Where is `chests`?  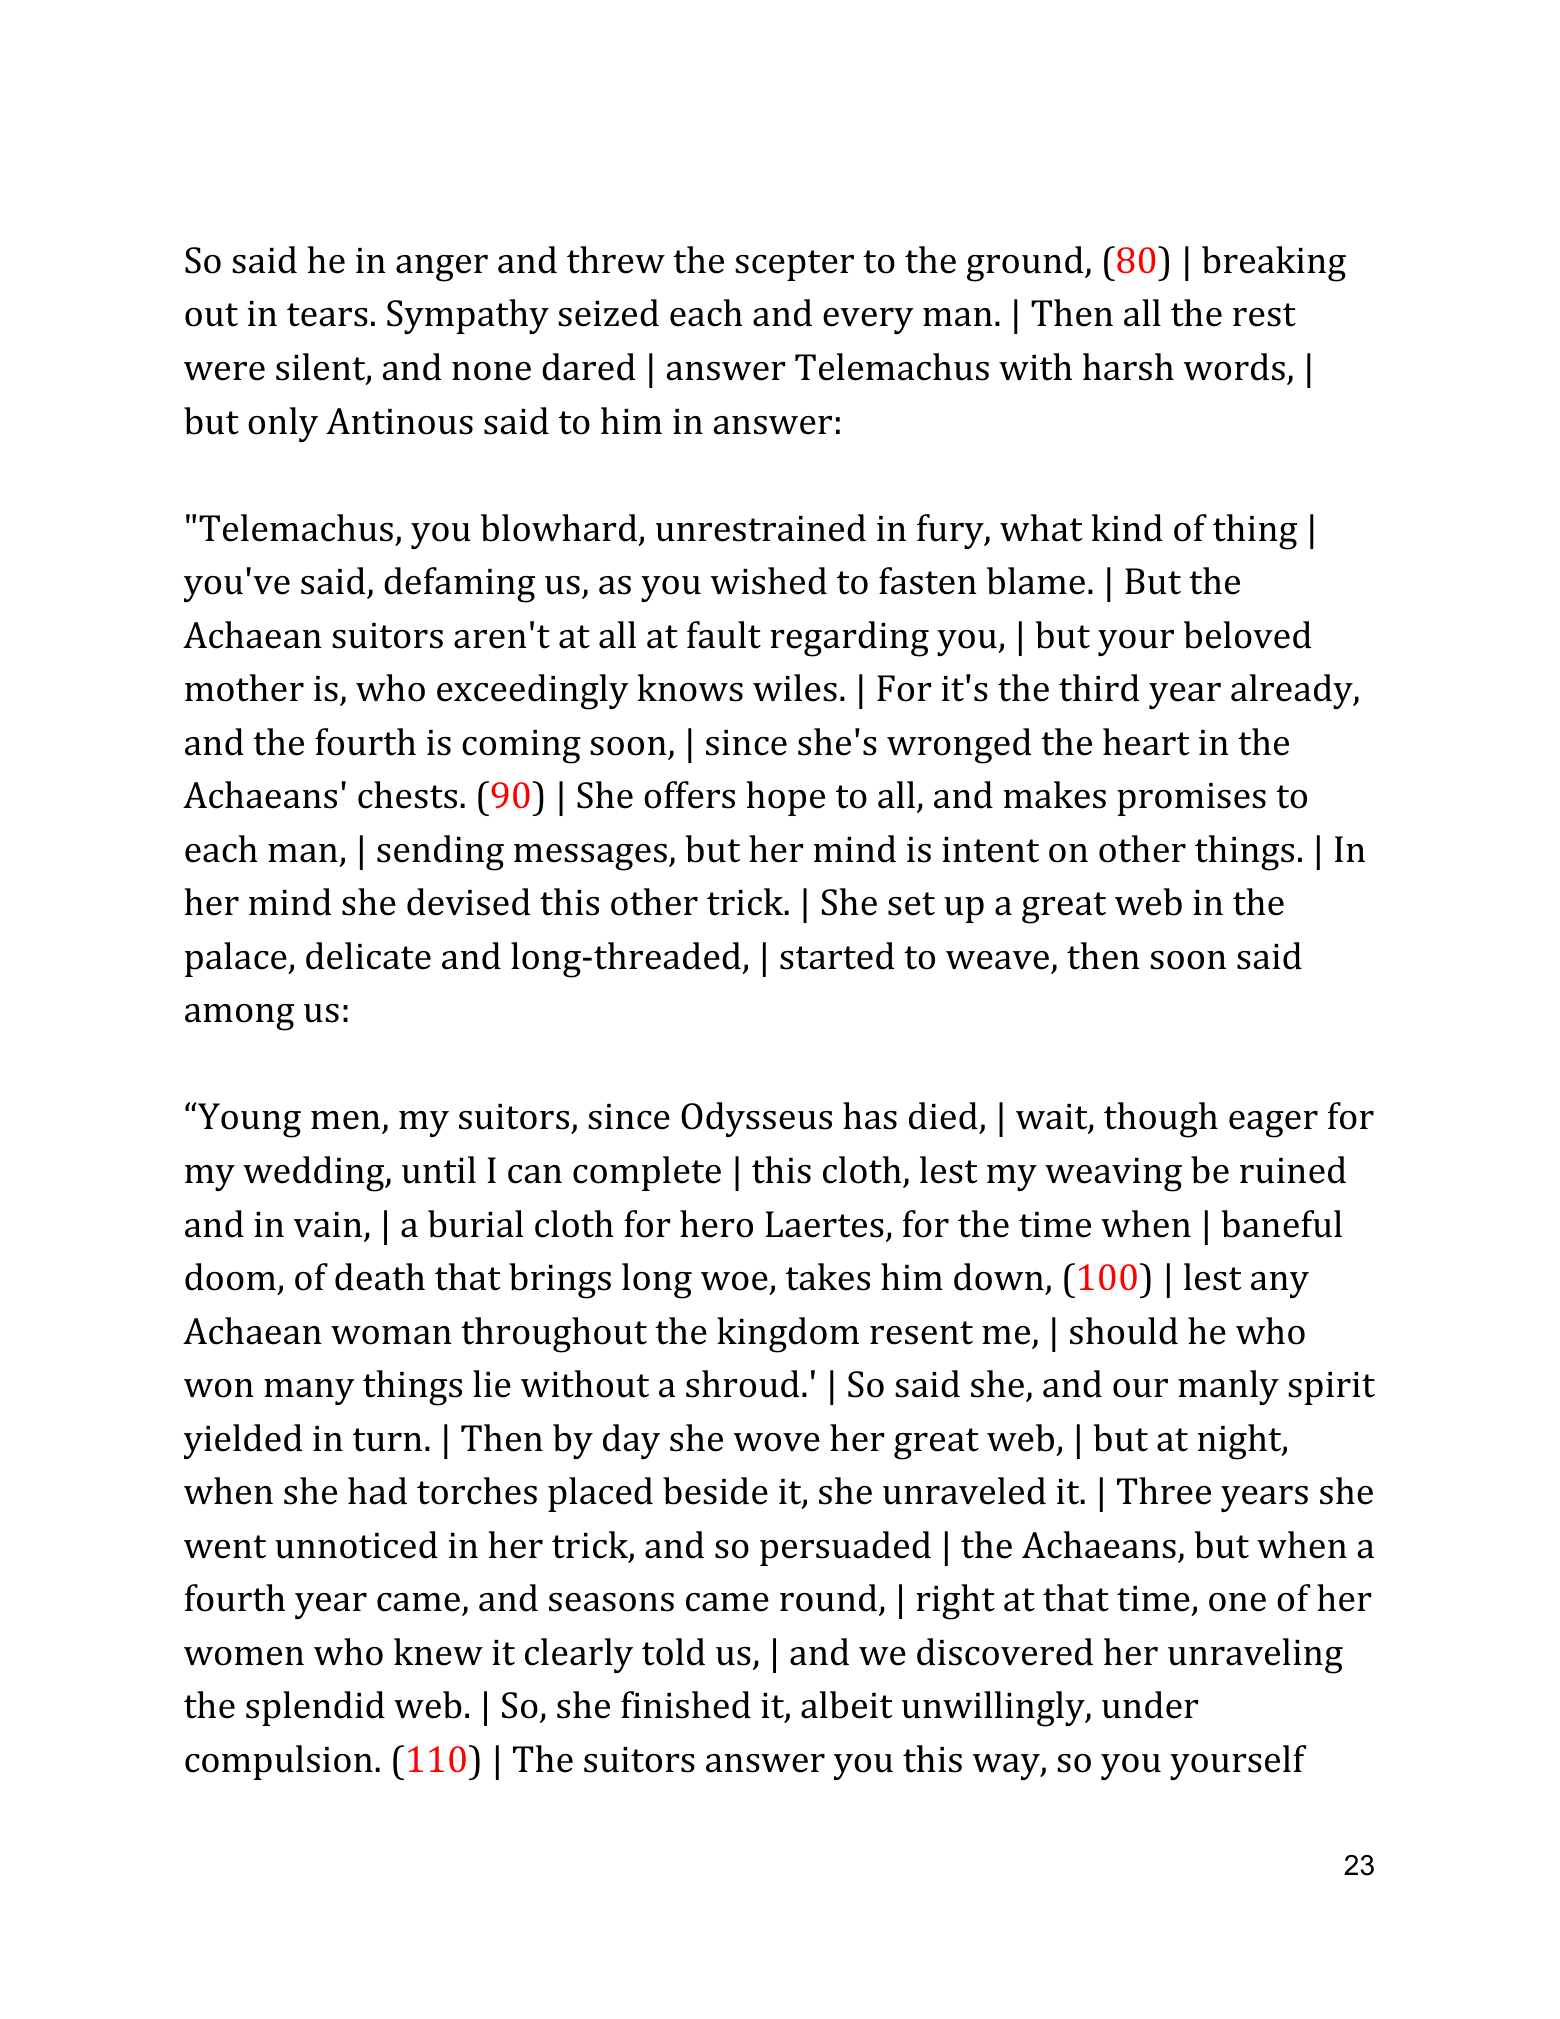
chests is located at coordinates (407, 795).
